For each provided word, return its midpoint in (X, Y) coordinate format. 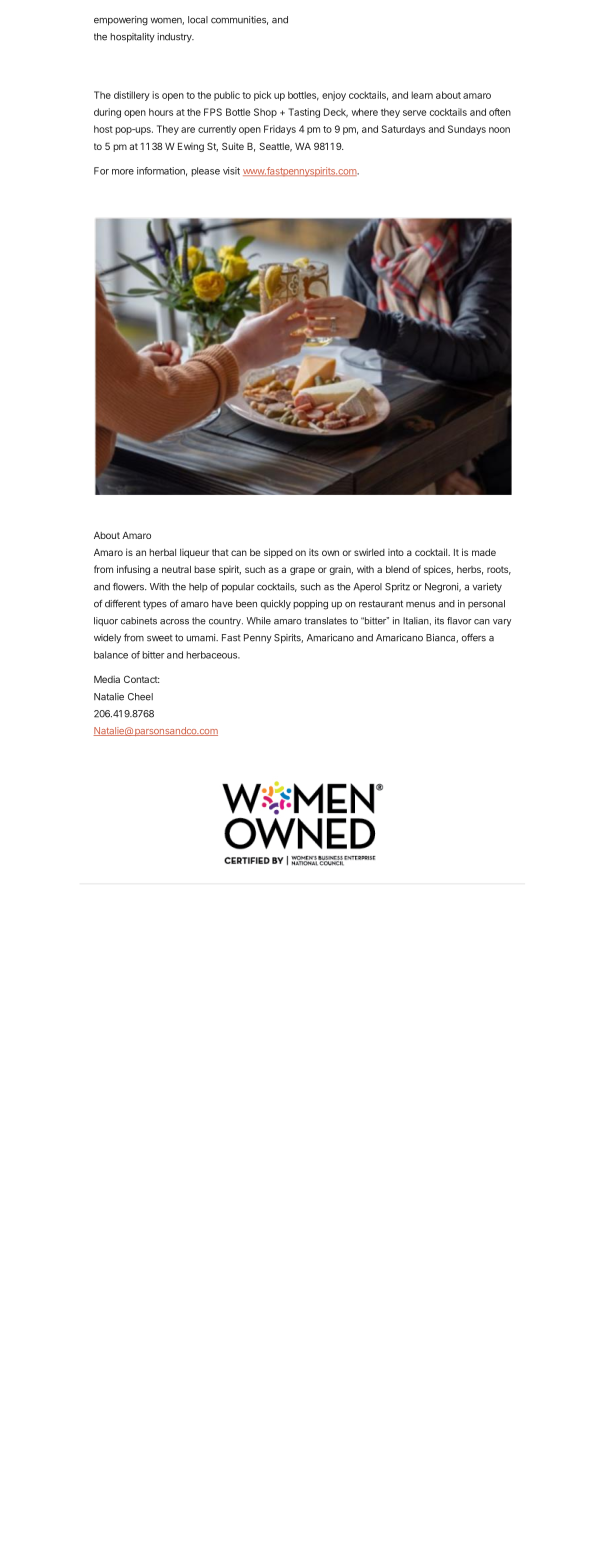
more (123, 172)
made (484, 552)
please (205, 172)
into (396, 552)
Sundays (467, 130)
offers (474, 637)
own (330, 553)
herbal (162, 552)
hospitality (132, 38)
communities (239, 20)
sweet (160, 638)
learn (422, 95)
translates (325, 621)
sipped (278, 553)
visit (231, 171)
